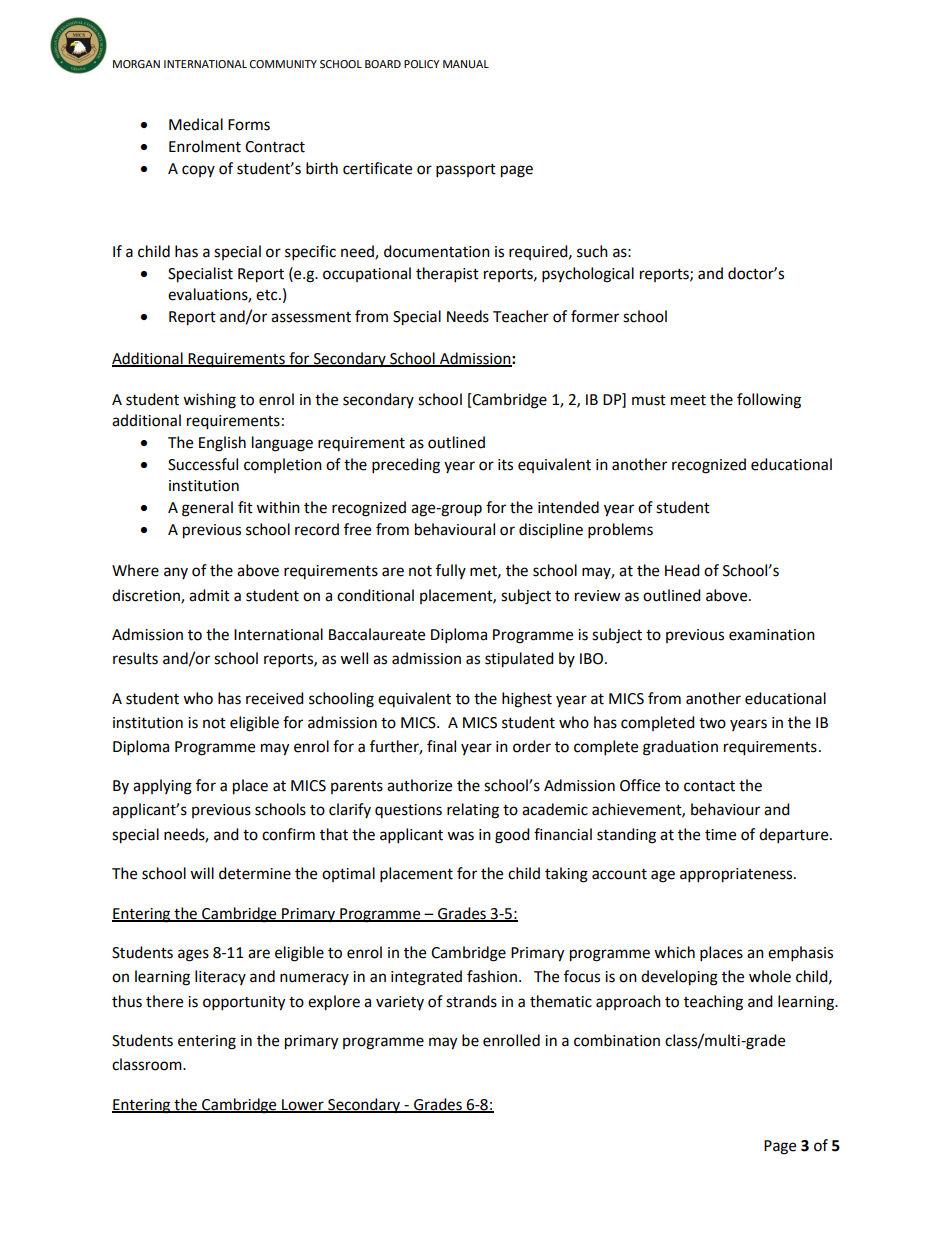 This page has width=952, height=1233. Describe the element at coordinates (244, 1003) in the page. I see `opportunity` at that location.
